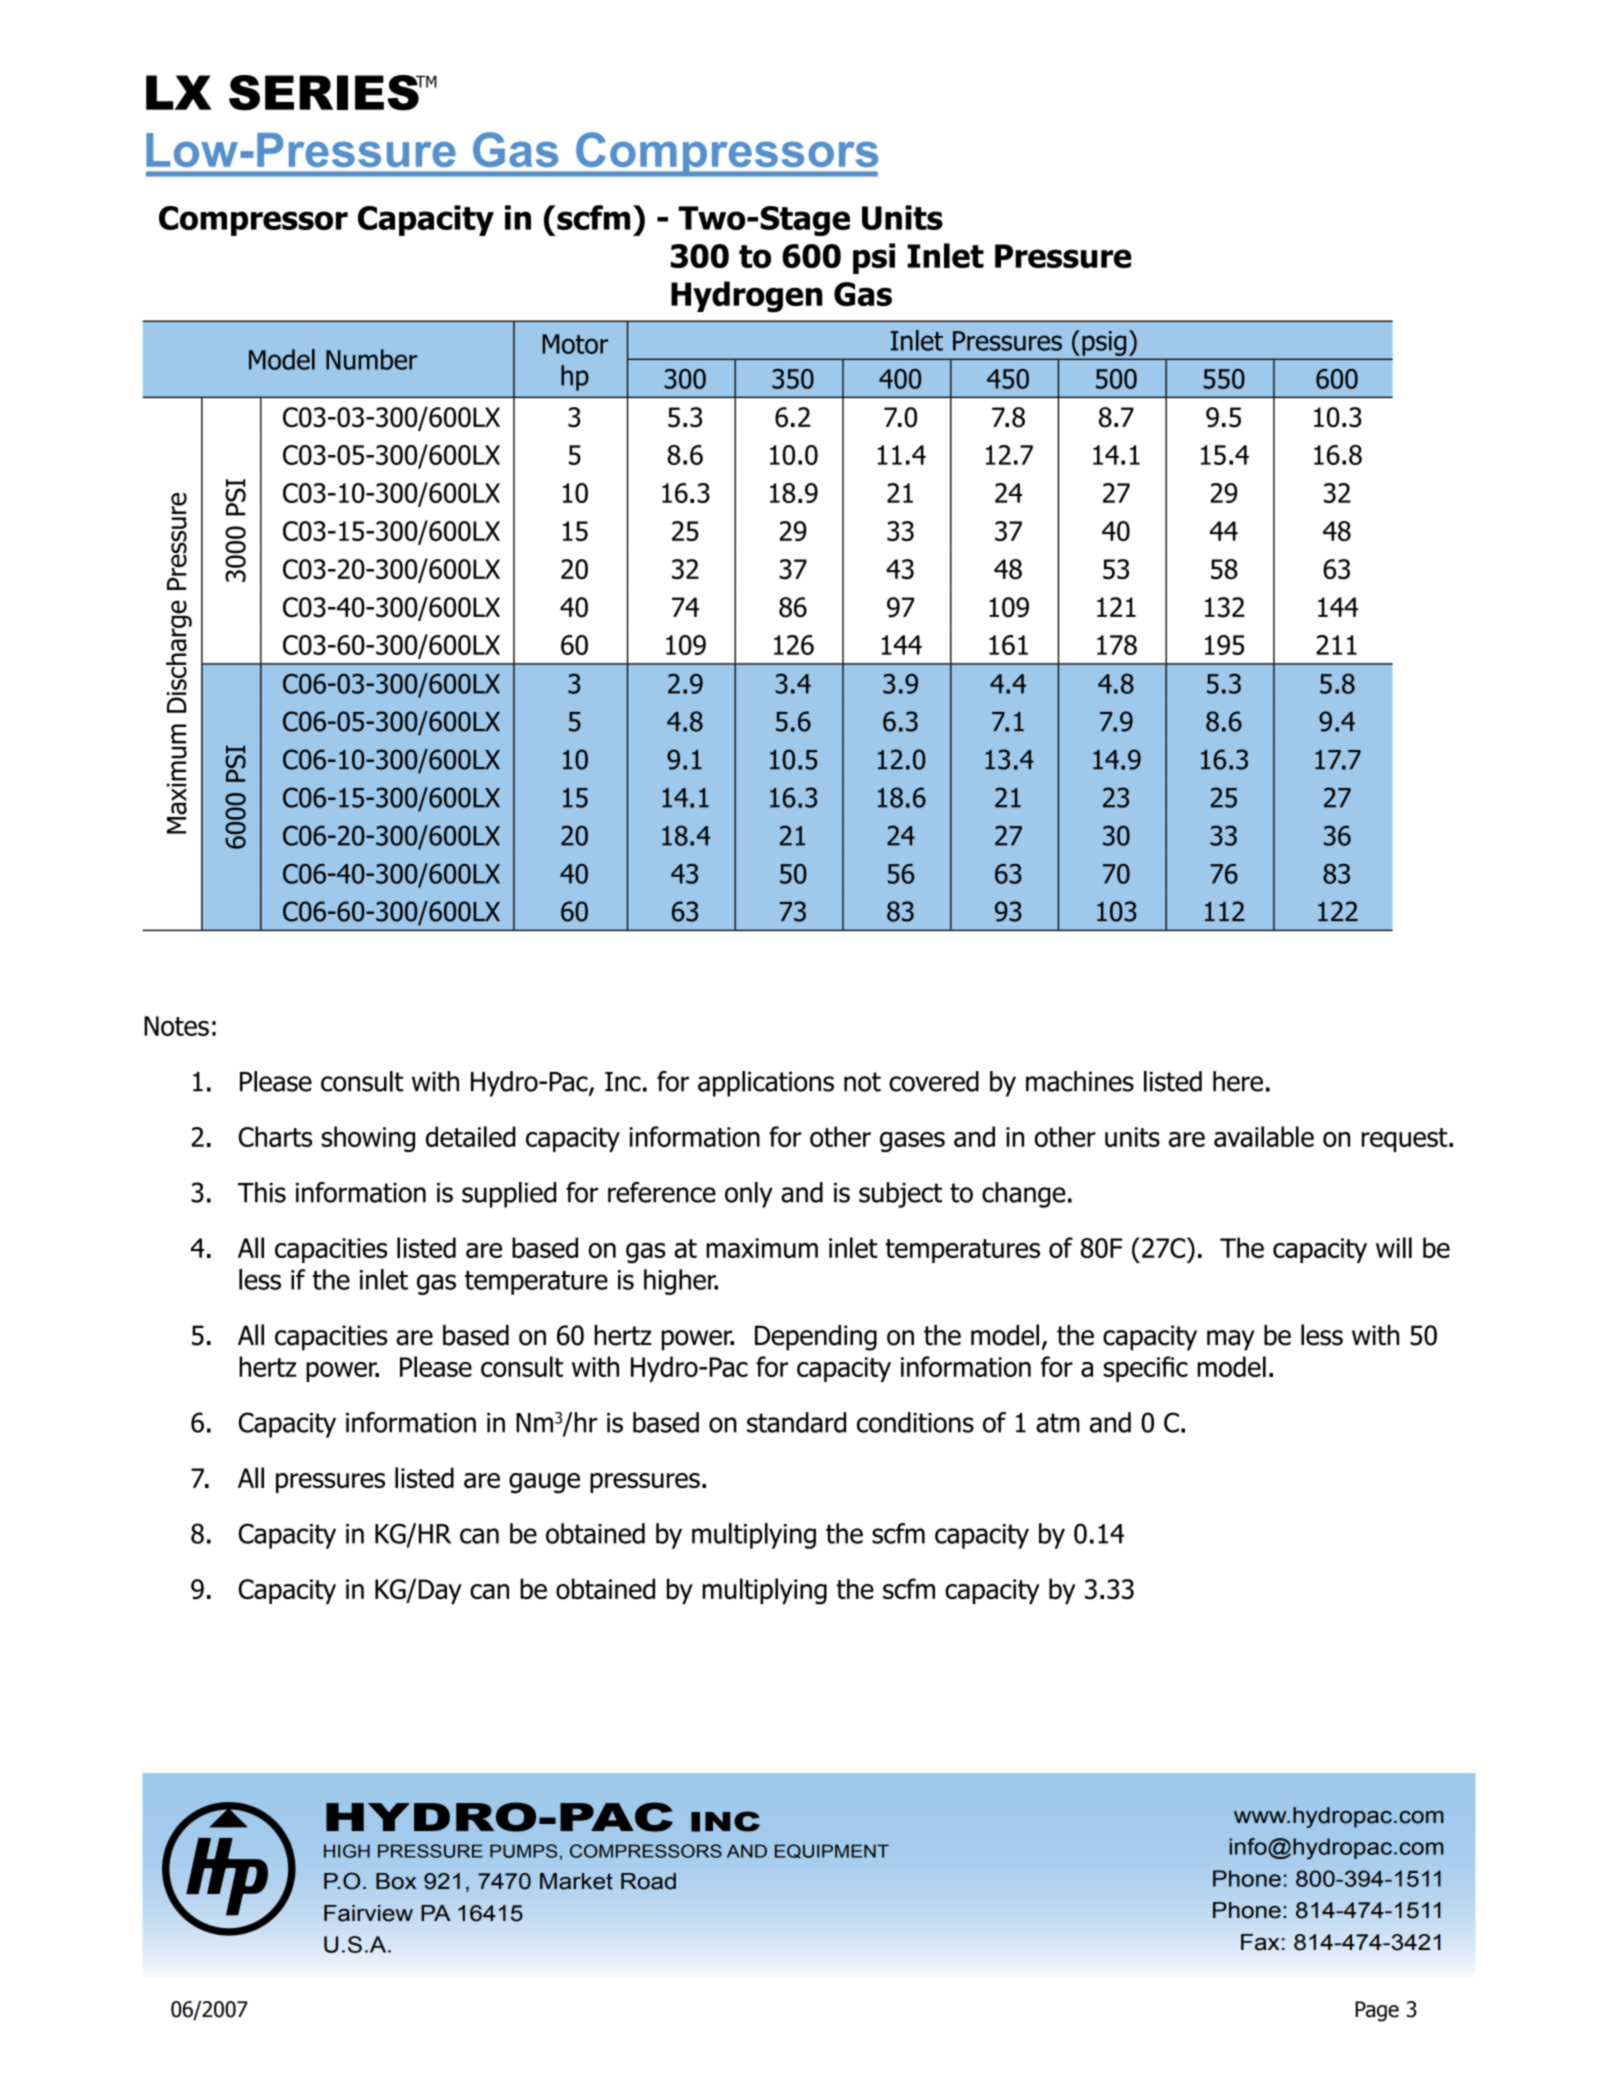 The width and height of the image is (1618, 2094). I want to click on only, so click(749, 1195).
